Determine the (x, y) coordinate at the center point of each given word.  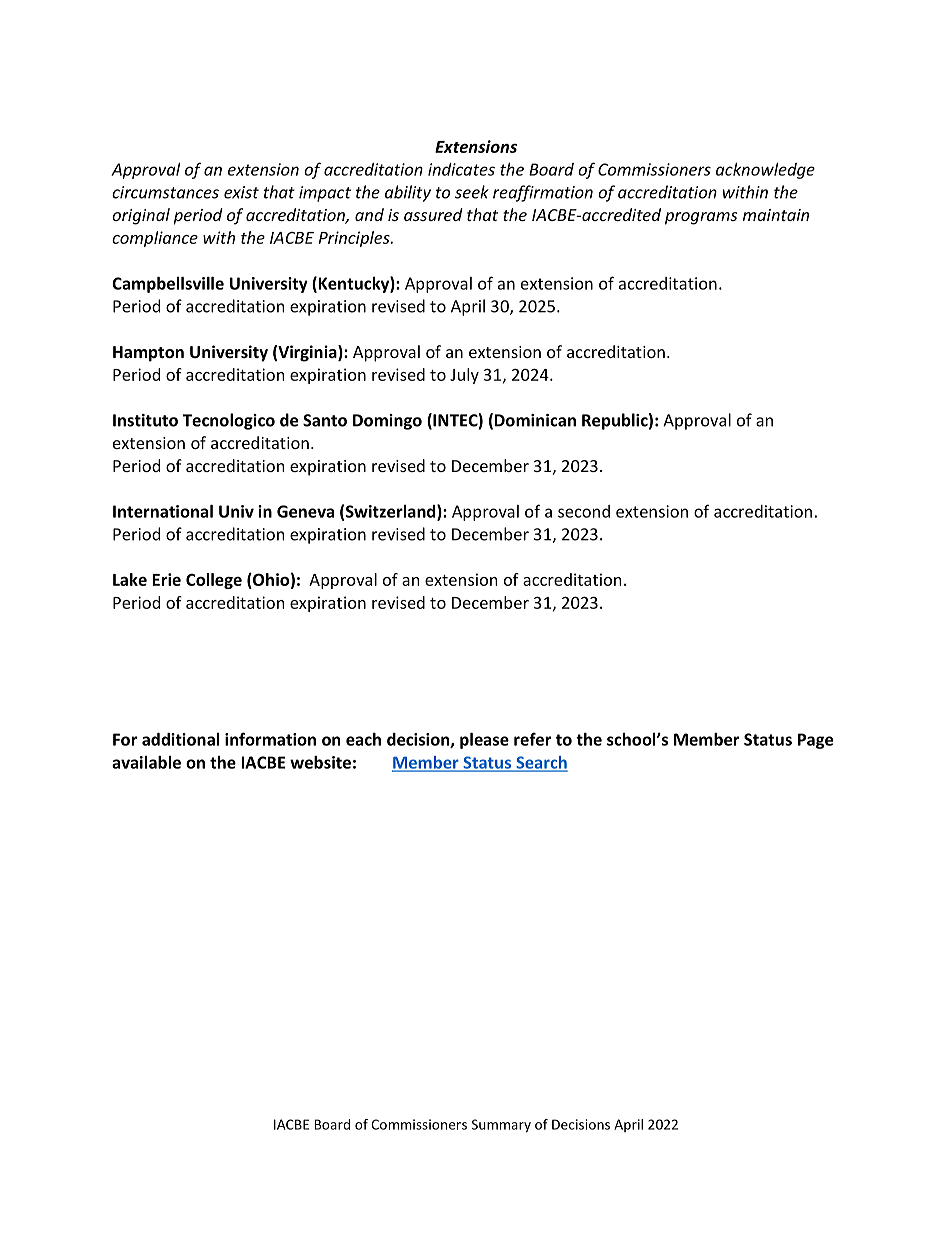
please (484, 741)
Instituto (145, 420)
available (146, 762)
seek (472, 192)
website (320, 762)
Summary (501, 1126)
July (464, 376)
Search (541, 763)
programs (701, 218)
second (584, 511)
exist (241, 192)
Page (815, 741)
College (214, 581)
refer (532, 739)
